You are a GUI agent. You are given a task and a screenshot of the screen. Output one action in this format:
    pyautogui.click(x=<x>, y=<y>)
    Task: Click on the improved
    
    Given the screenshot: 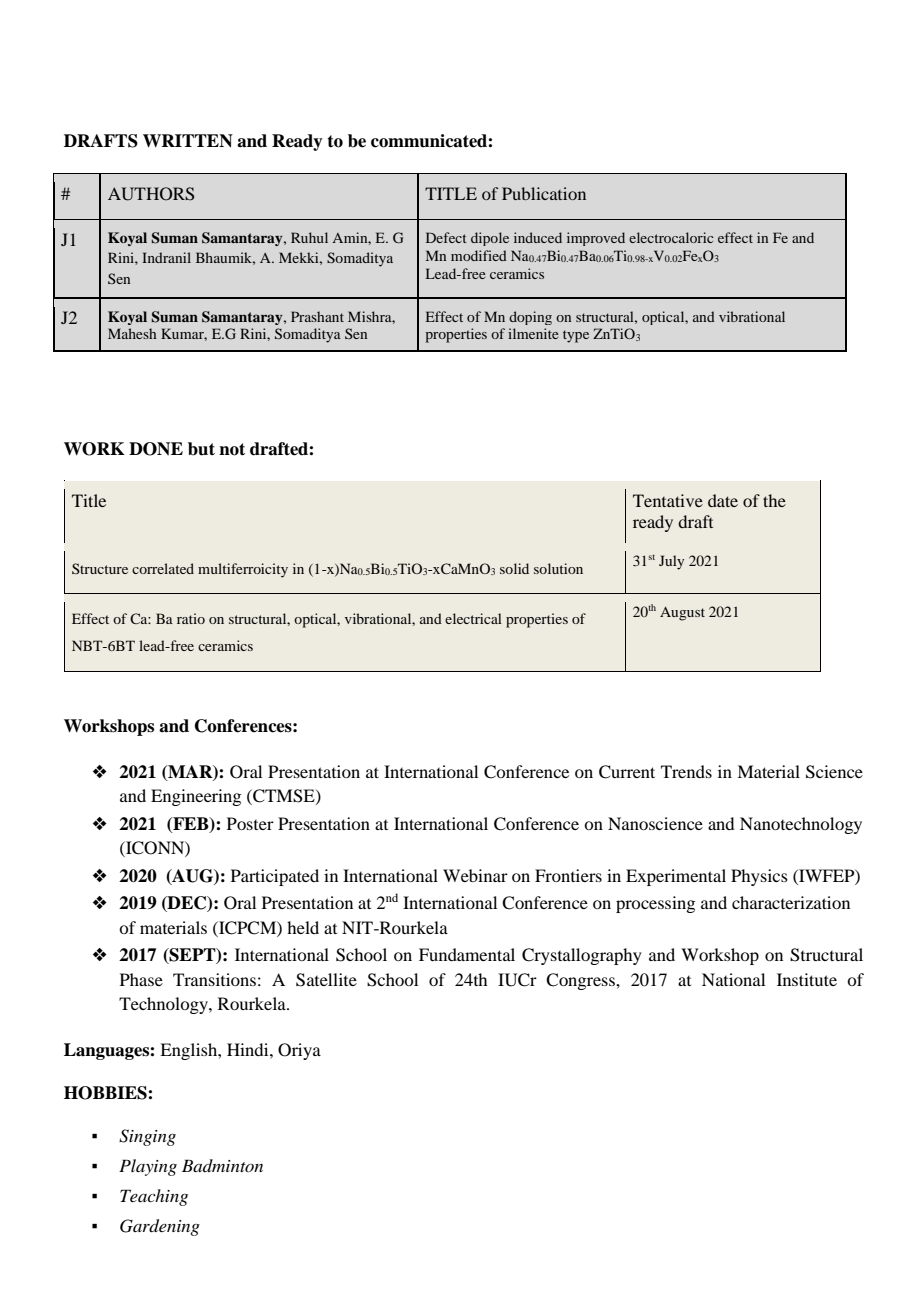 What is the action you would take?
    pyautogui.click(x=596, y=239)
